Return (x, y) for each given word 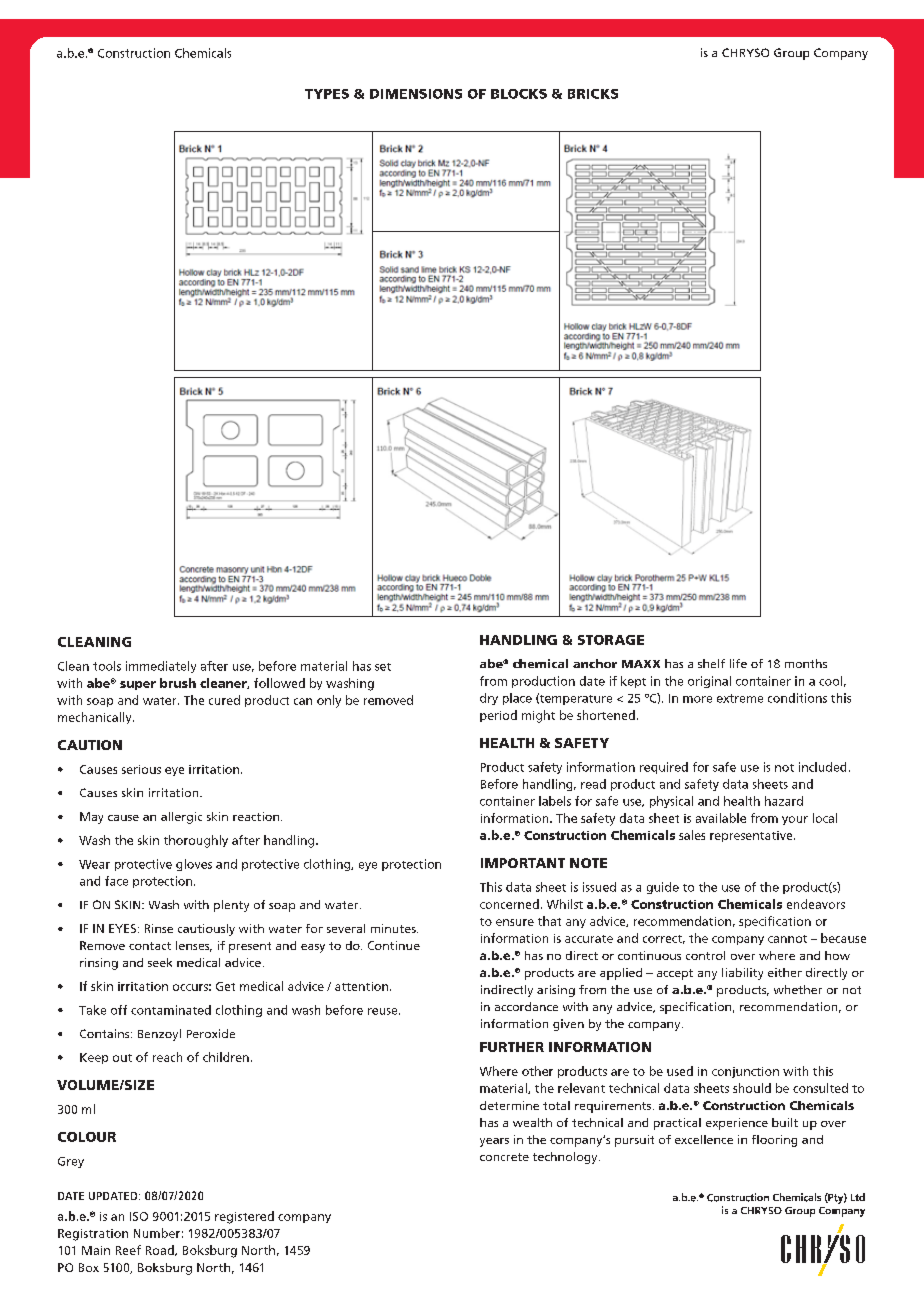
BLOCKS (519, 94)
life (738, 663)
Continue (394, 945)
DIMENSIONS (416, 94)
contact (150, 946)
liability (742, 974)
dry (489, 699)
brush (178, 683)
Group (791, 54)
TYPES (327, 94)
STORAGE (611, 640)
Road (161, 1250)
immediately (161, 667)
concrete (504, 1157)
